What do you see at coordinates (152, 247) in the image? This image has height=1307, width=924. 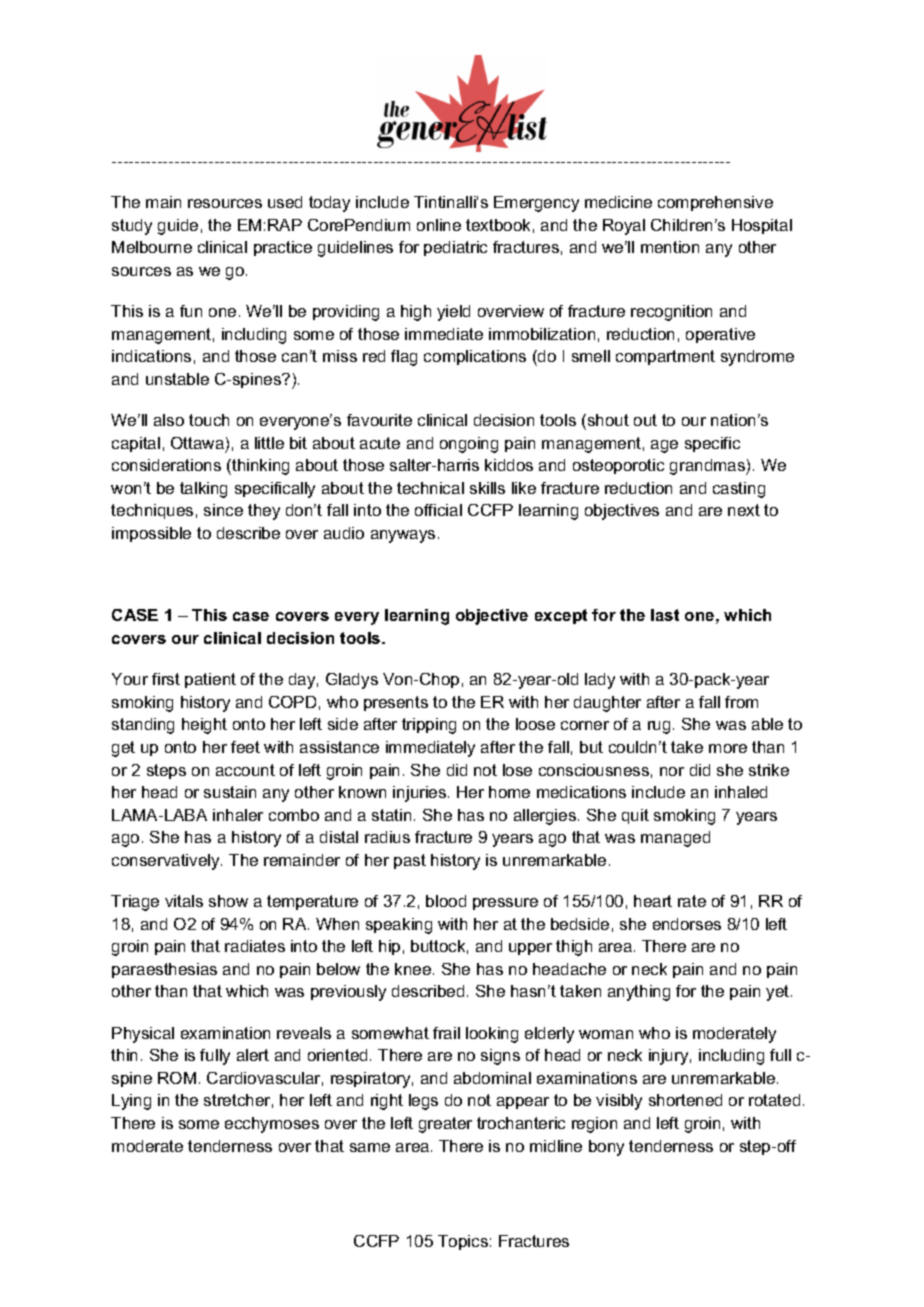 I see `Melbourne` at bounding box center [152, 247].
